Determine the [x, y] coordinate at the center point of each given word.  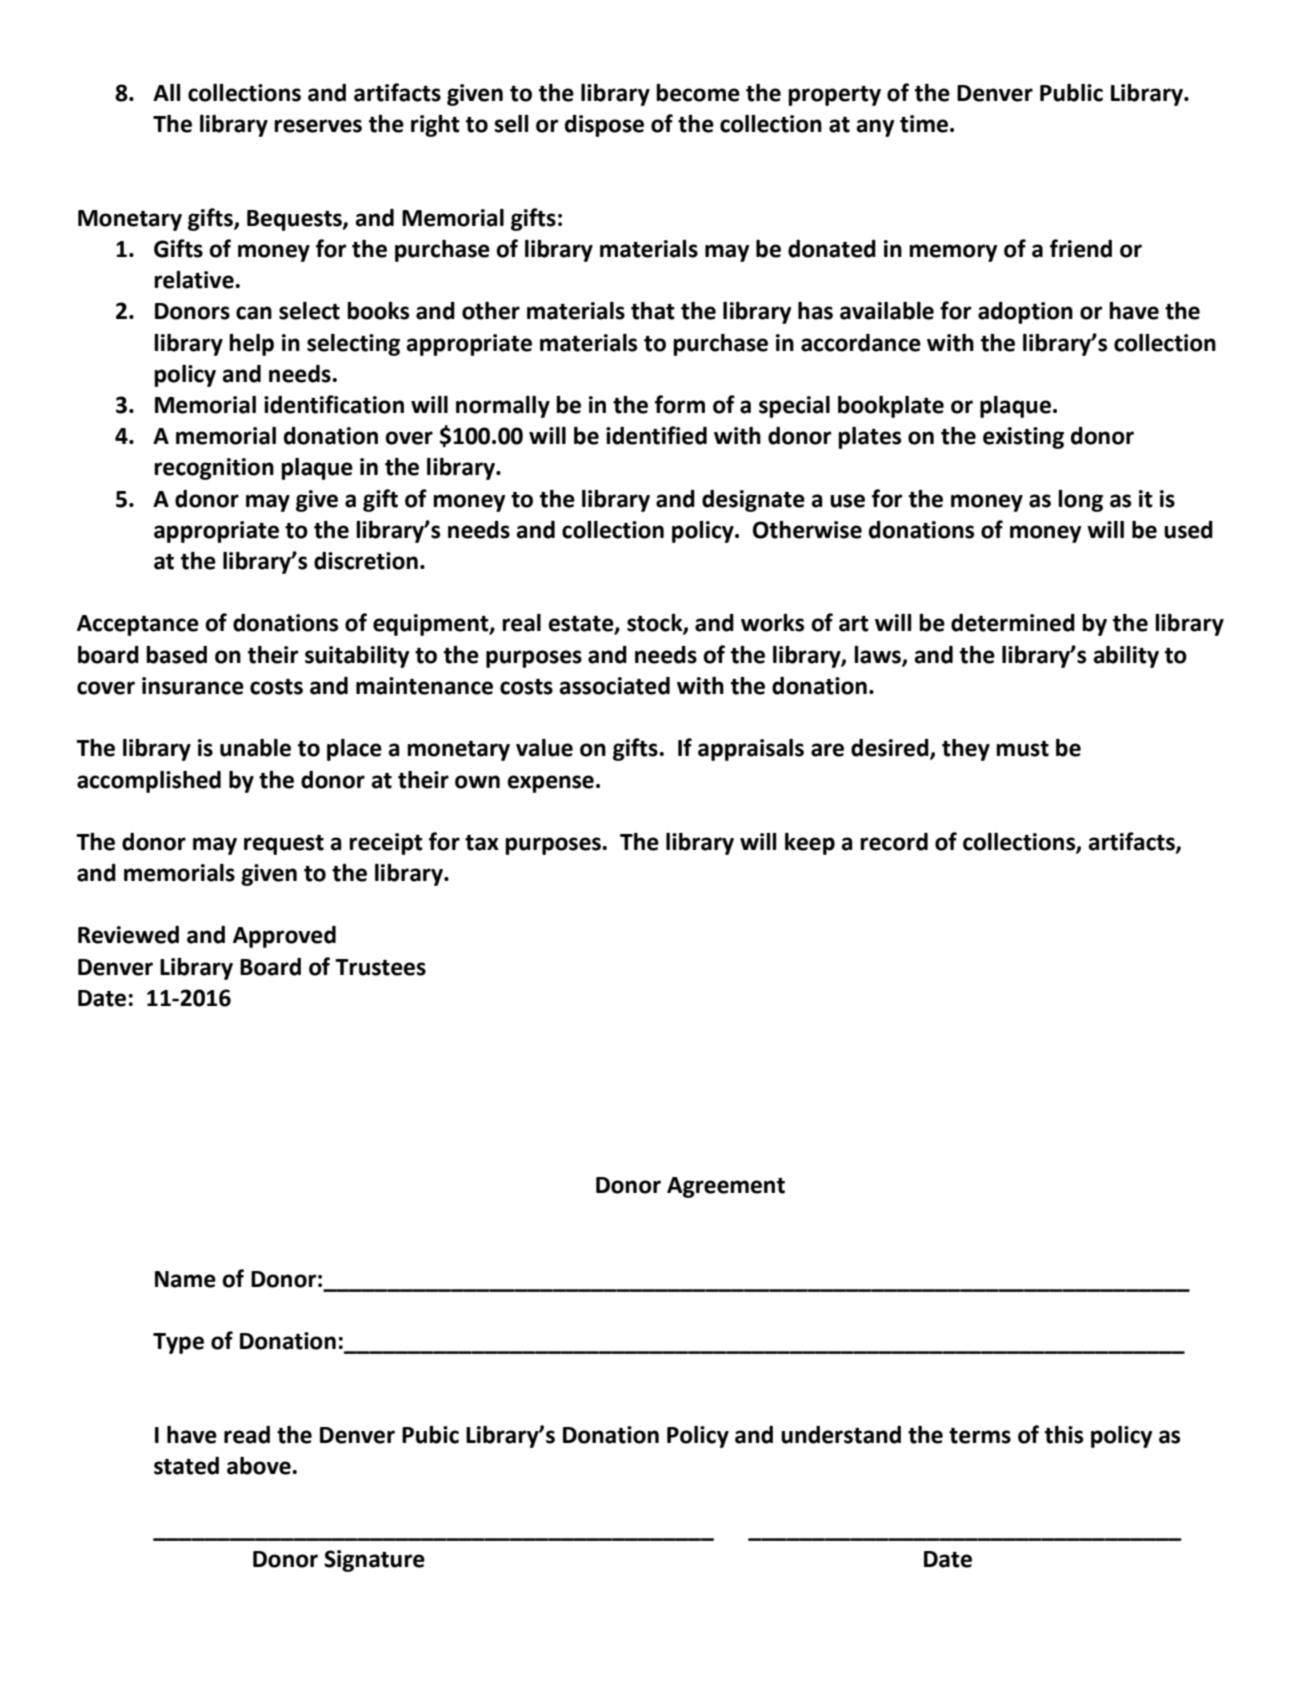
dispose [604, 126]
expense [551, 784]
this [1064, 1435]
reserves [318, 126]
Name [185, 1279]
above [260, 1466]
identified [656, 435]
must [1022, 749]
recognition [214, 469]
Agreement [726, 1187]
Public [1071, 93]
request [284, 845]
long [1080, 501]
